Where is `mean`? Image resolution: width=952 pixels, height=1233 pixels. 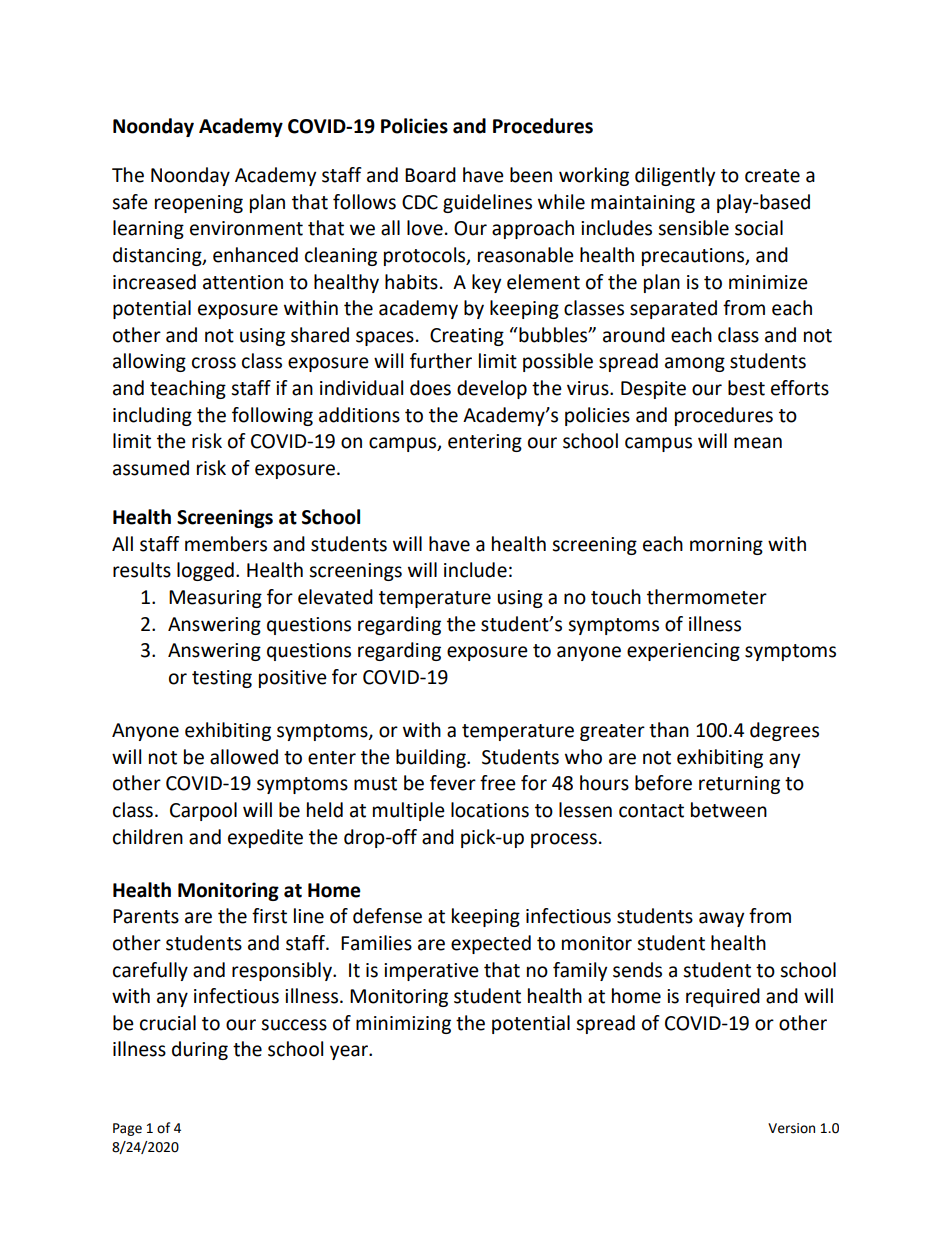
mean is located at coordinates (758, 443).
